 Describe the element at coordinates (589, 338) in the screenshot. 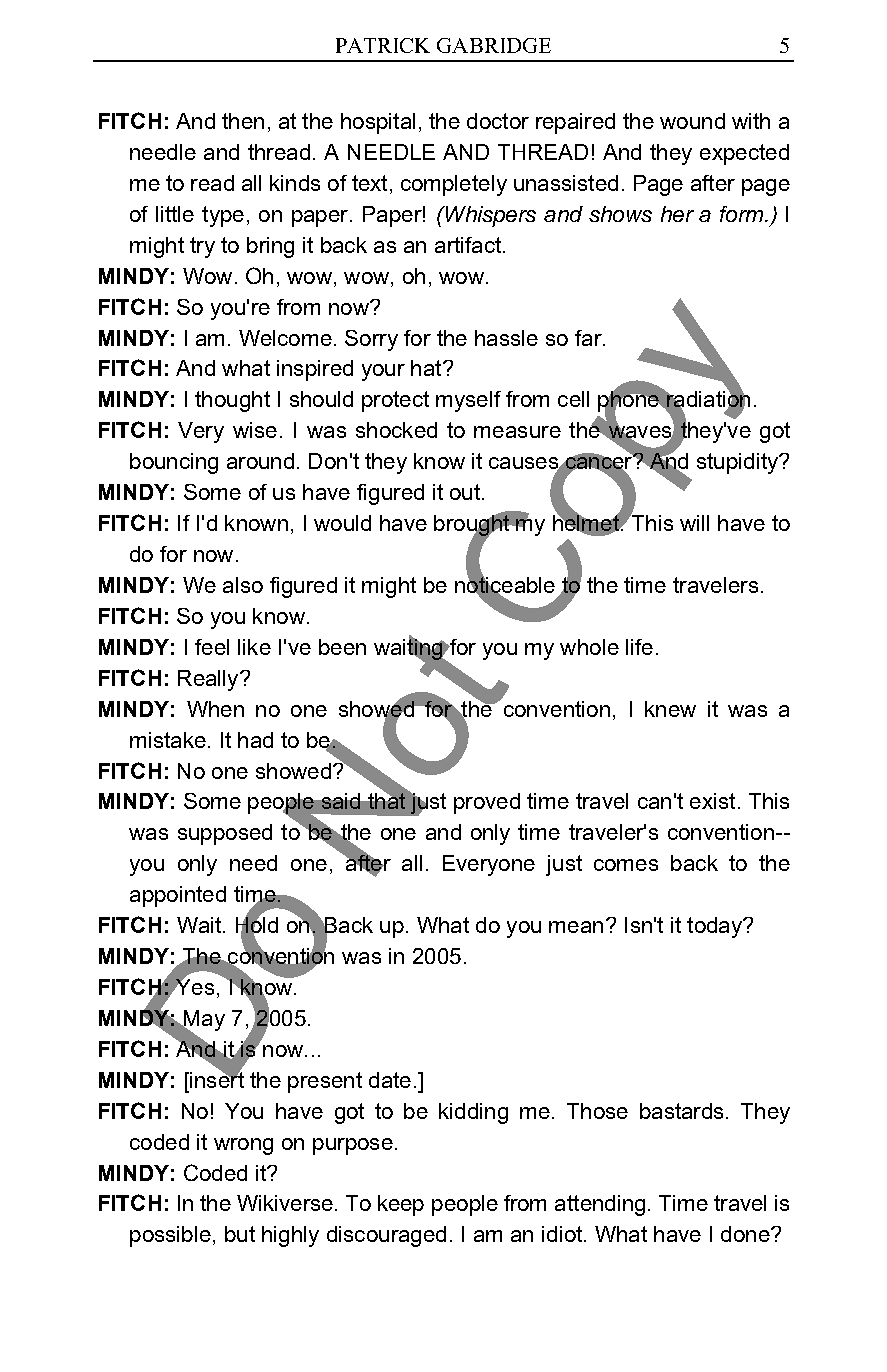

I see `far` at that location.
